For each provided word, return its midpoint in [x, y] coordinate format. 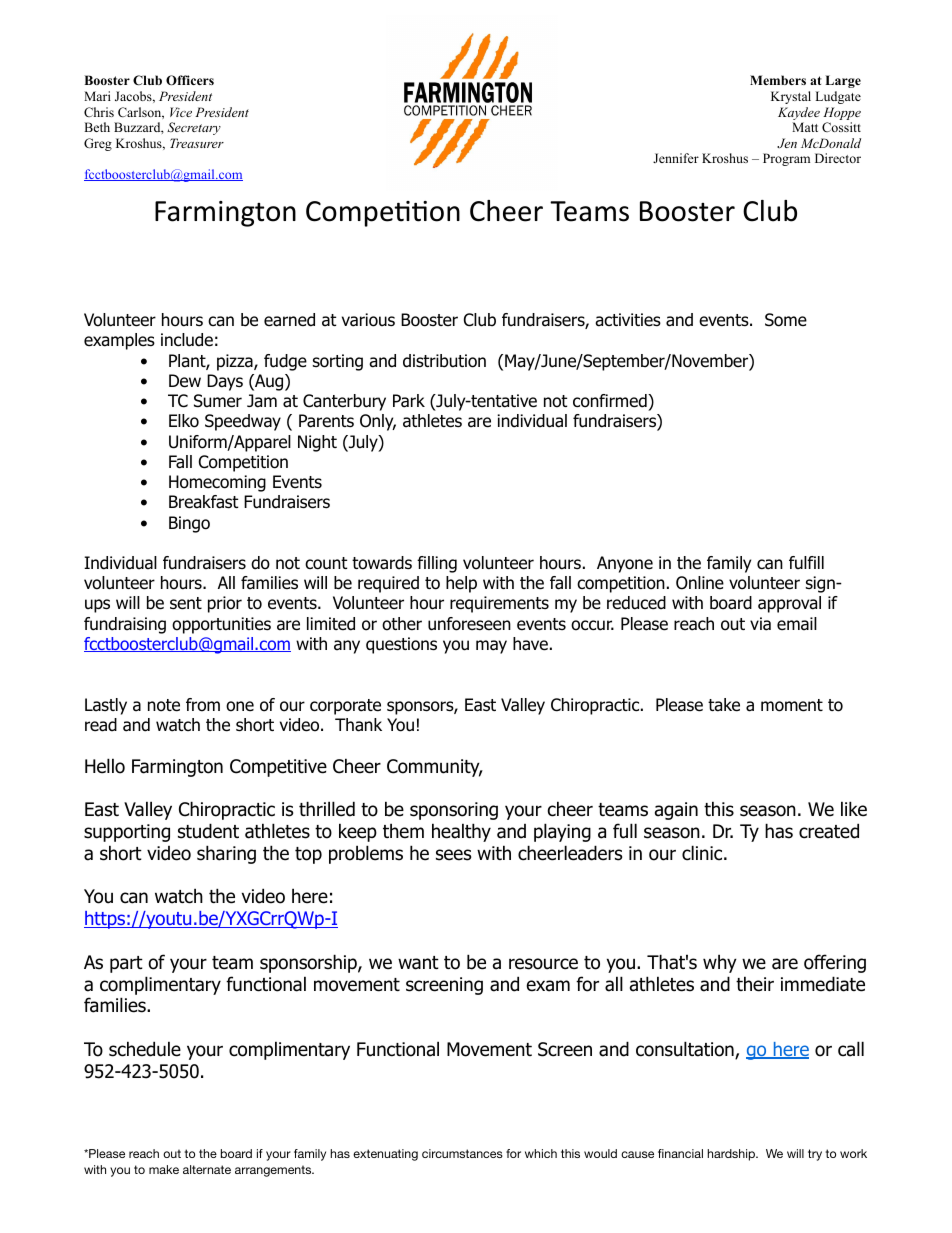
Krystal [791, 97]
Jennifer [676, 158]
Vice [181, 112]
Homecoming [217, 483]
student [208, 831]
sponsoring [454, 811]
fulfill [806, 562]
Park [409, 401]
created [829, 831]
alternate [207, 1169]
